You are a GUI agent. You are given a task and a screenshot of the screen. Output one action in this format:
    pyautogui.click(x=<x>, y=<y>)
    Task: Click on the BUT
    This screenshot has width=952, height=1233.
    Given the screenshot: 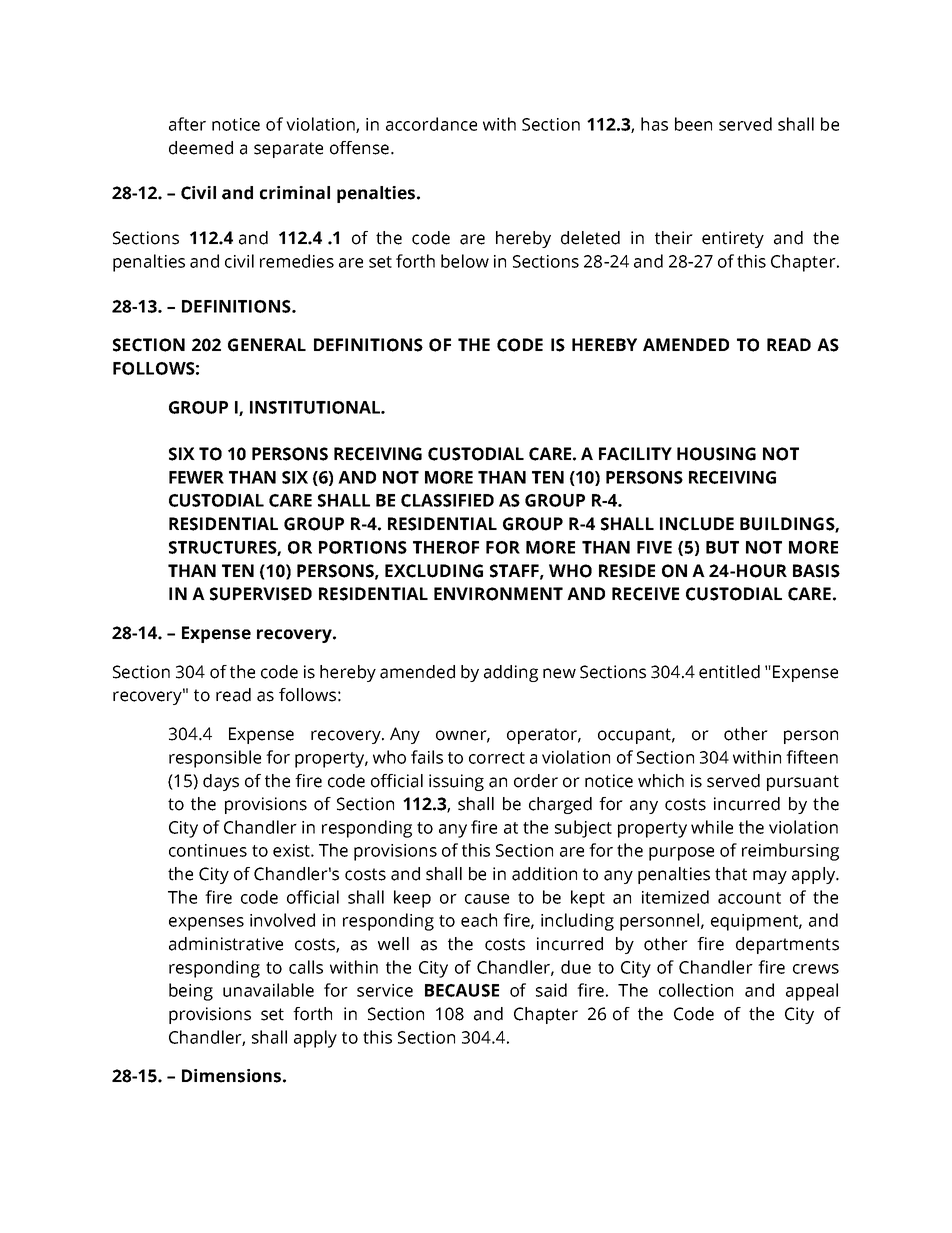 What is the action you would take?
    pyautogui.click(x=722, y=547)
